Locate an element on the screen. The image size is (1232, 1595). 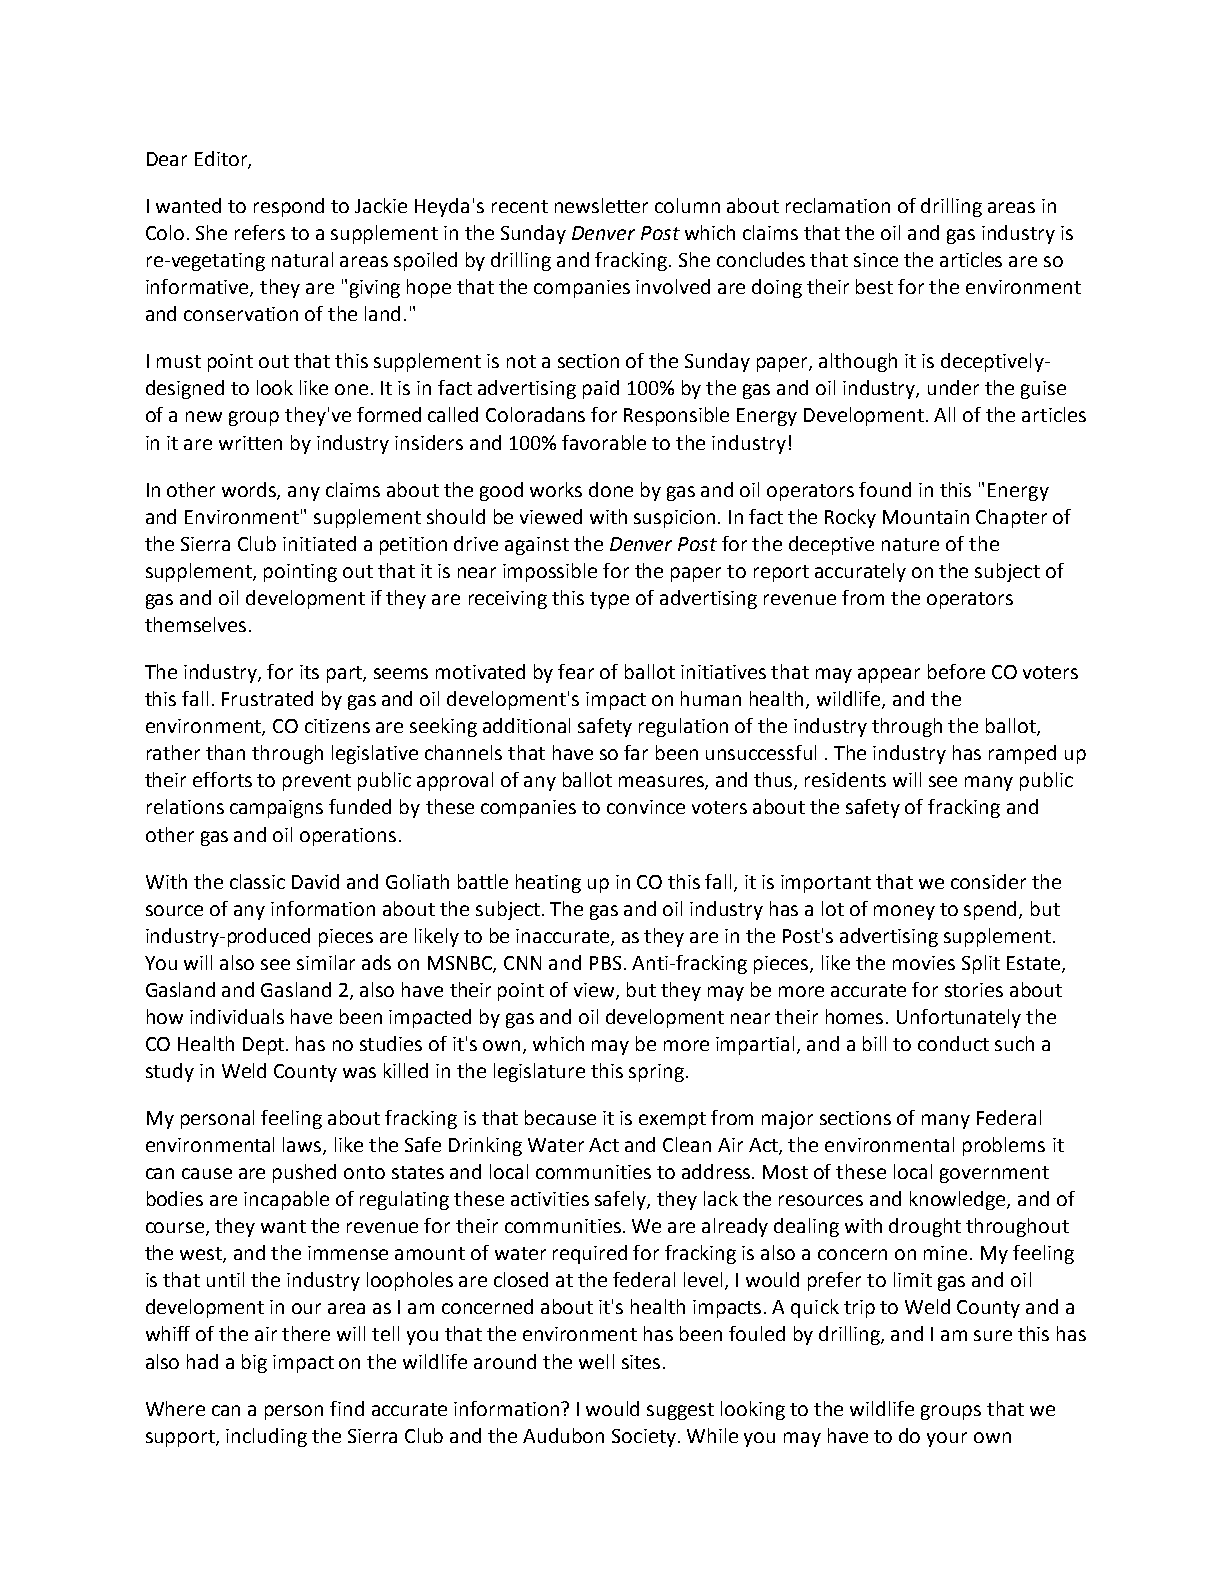
spring is located at coordinates (656, 1073).
